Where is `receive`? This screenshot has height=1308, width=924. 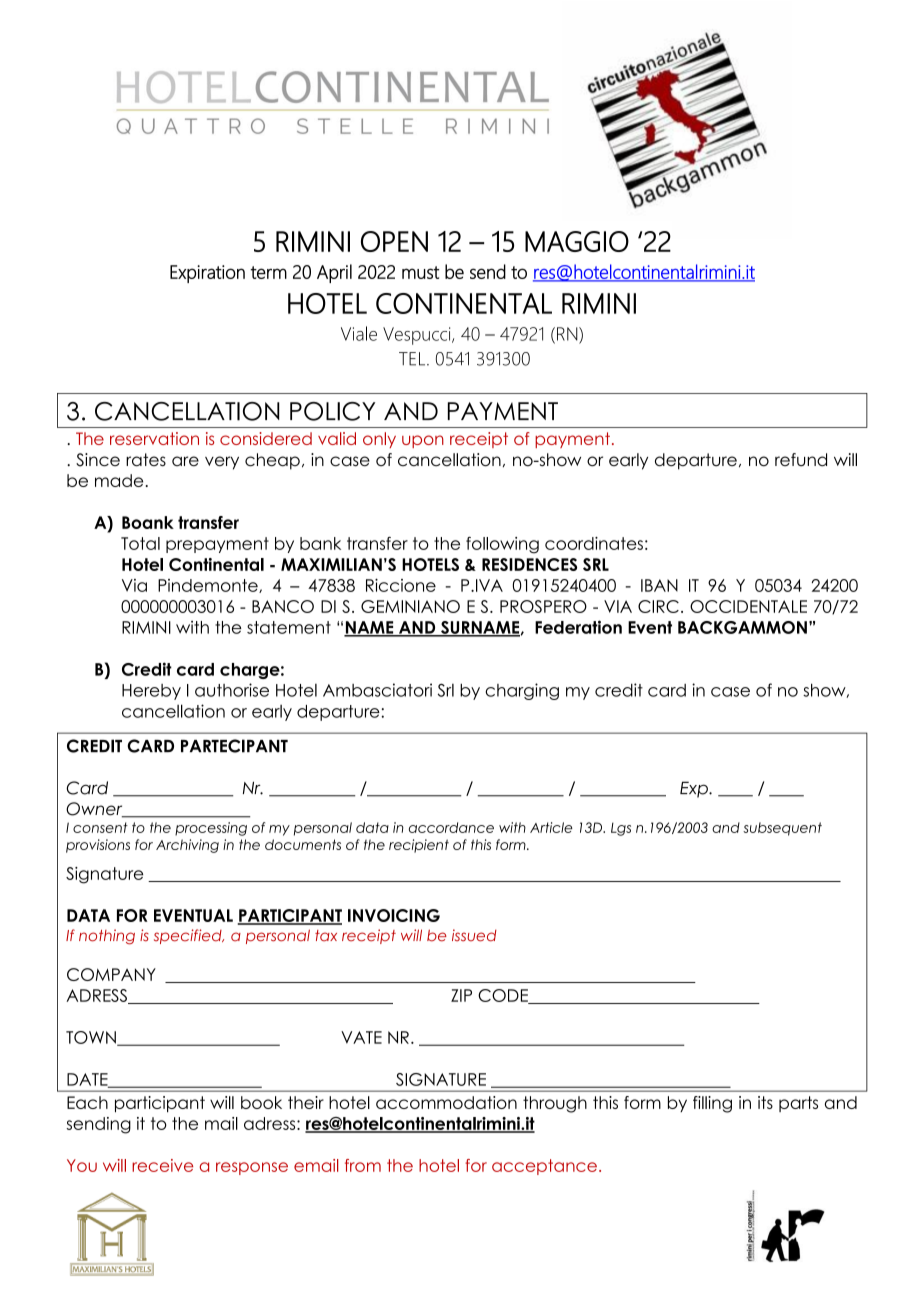
receive is located at coordinates (162, 1165).
